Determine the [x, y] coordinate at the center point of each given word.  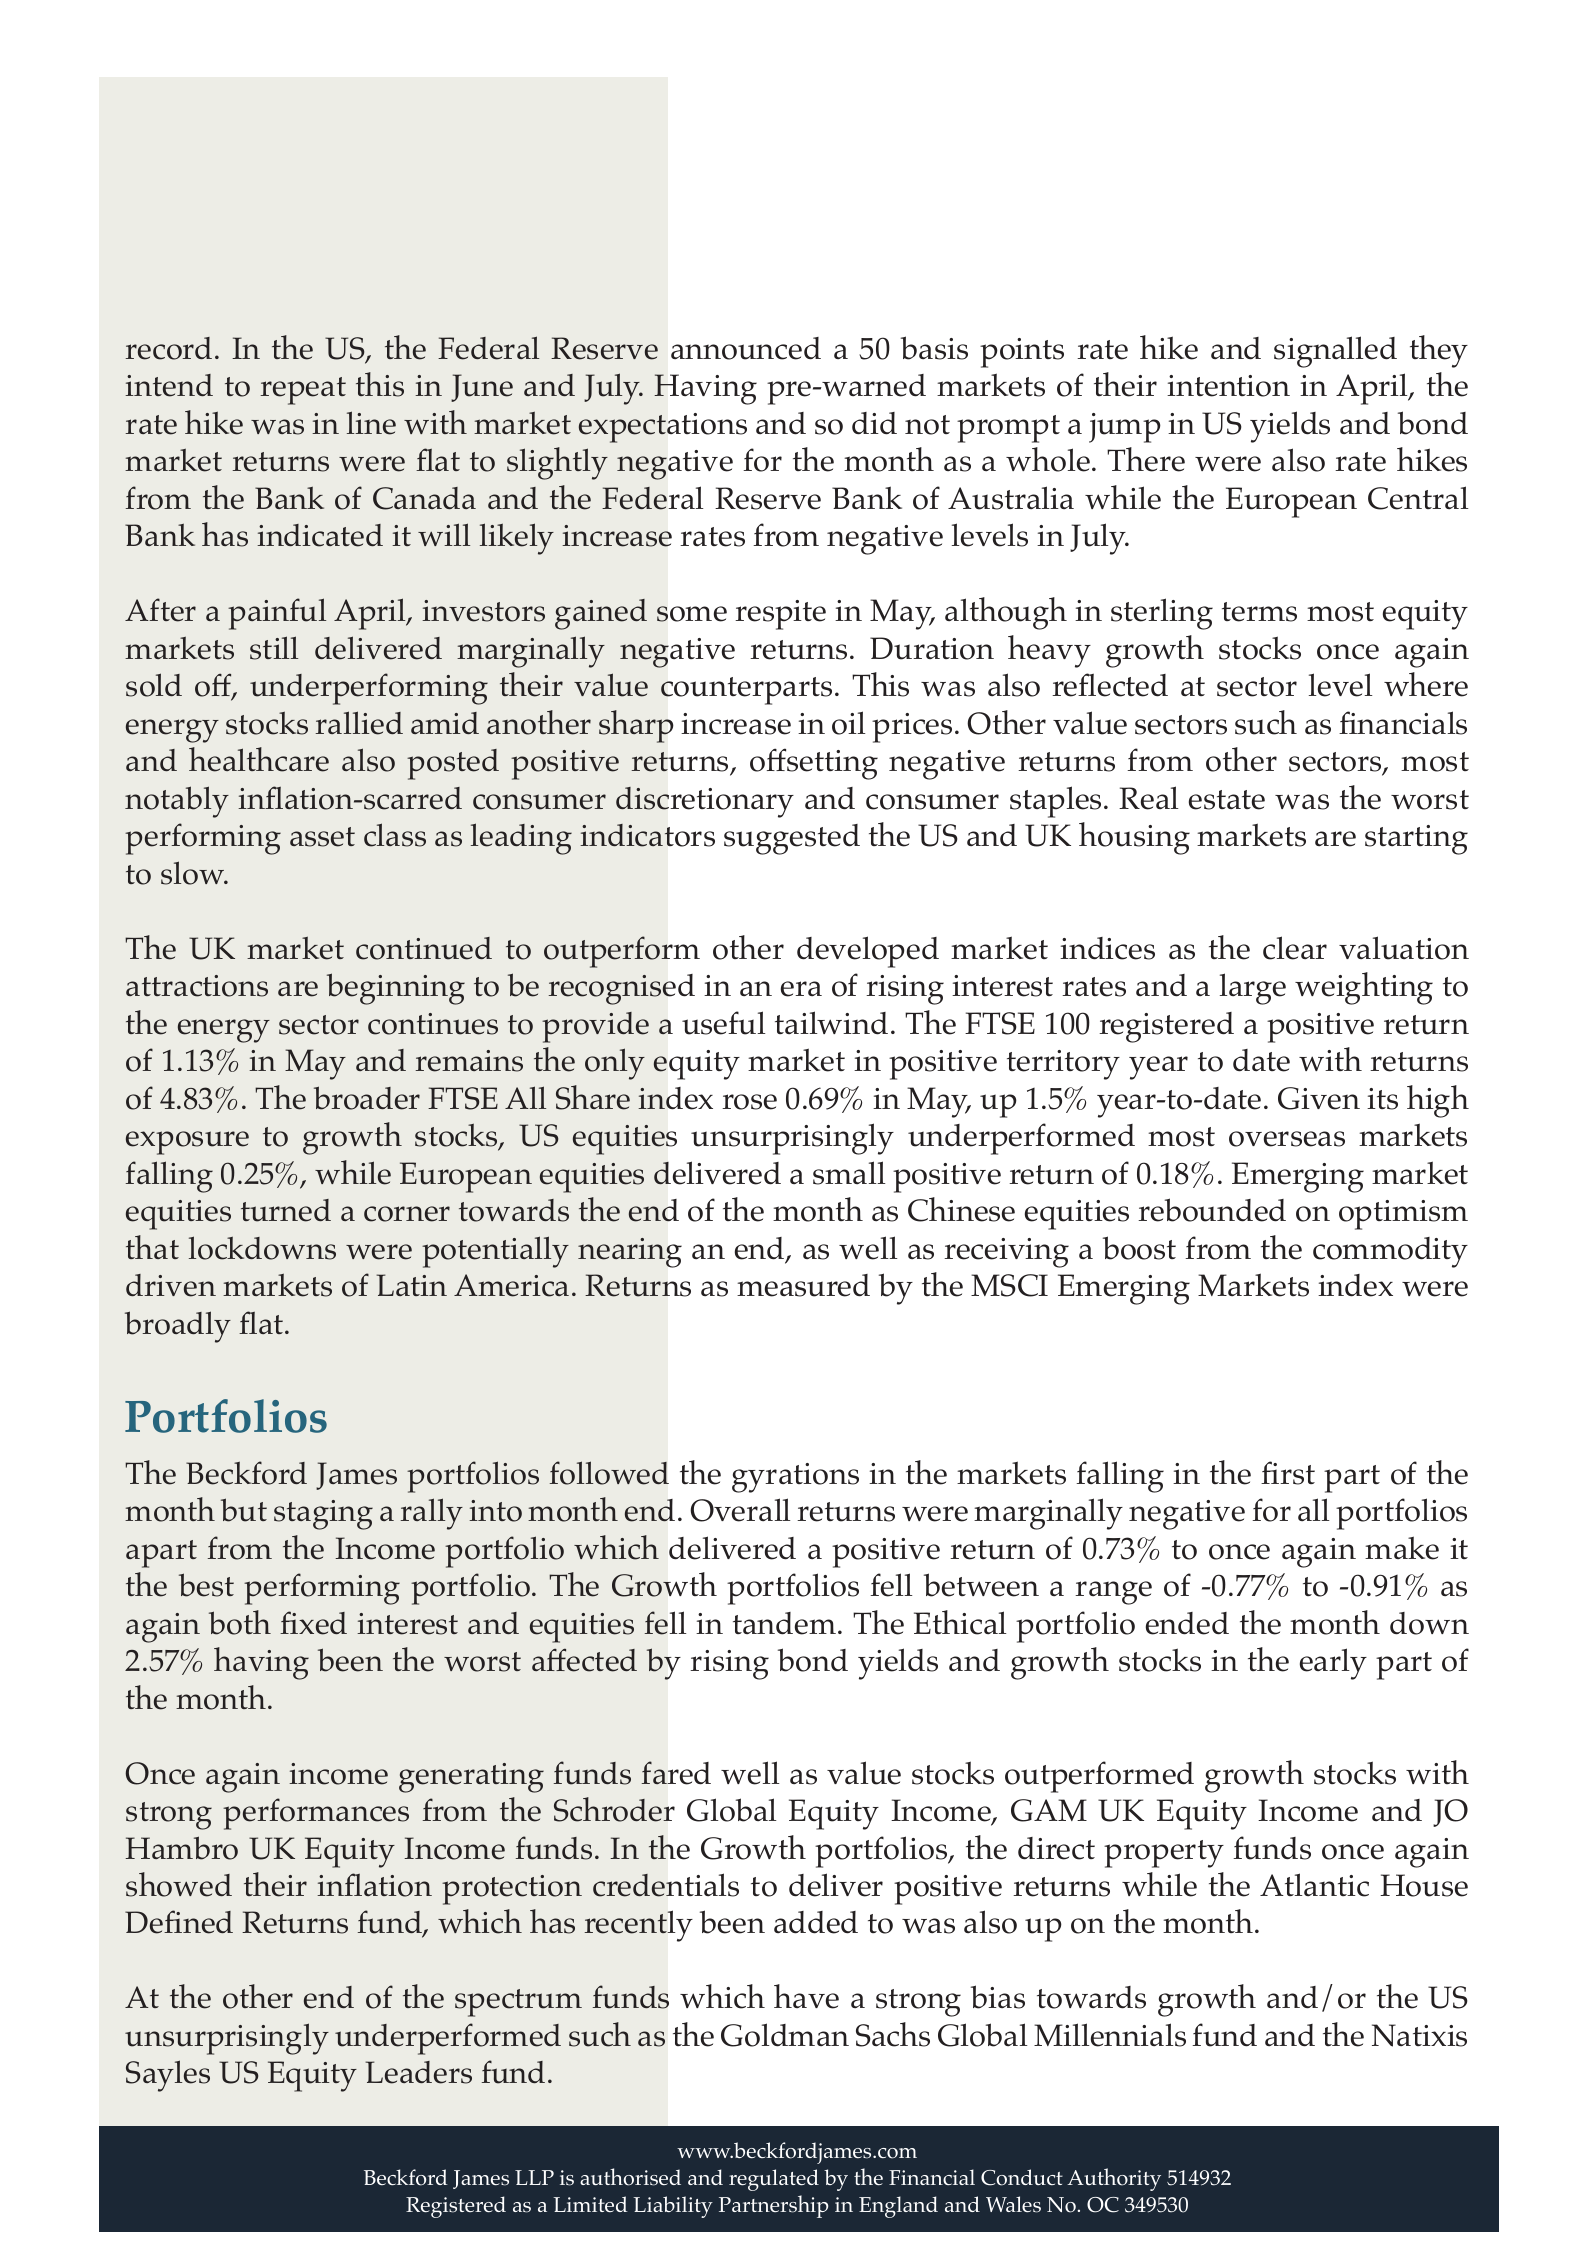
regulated [774, 2180]
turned [286, 1210]
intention [1228, 386]
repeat [303, 391]
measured [803, 1285]
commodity [1390, 1252]
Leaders [418, 2072]
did [874, 423]
